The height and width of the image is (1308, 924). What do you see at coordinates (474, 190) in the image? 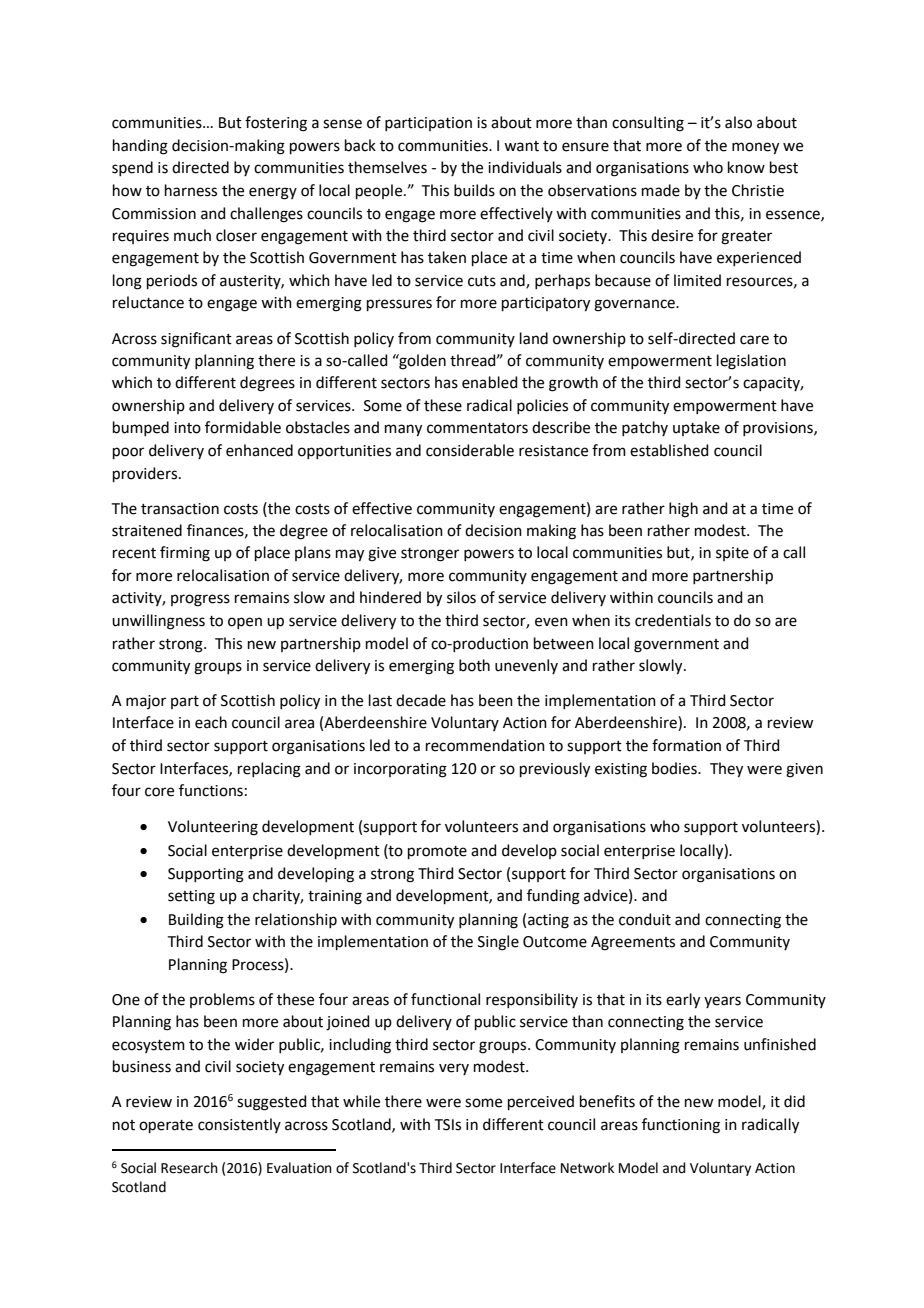
I see `builds` at bounding box center [474, 190].
